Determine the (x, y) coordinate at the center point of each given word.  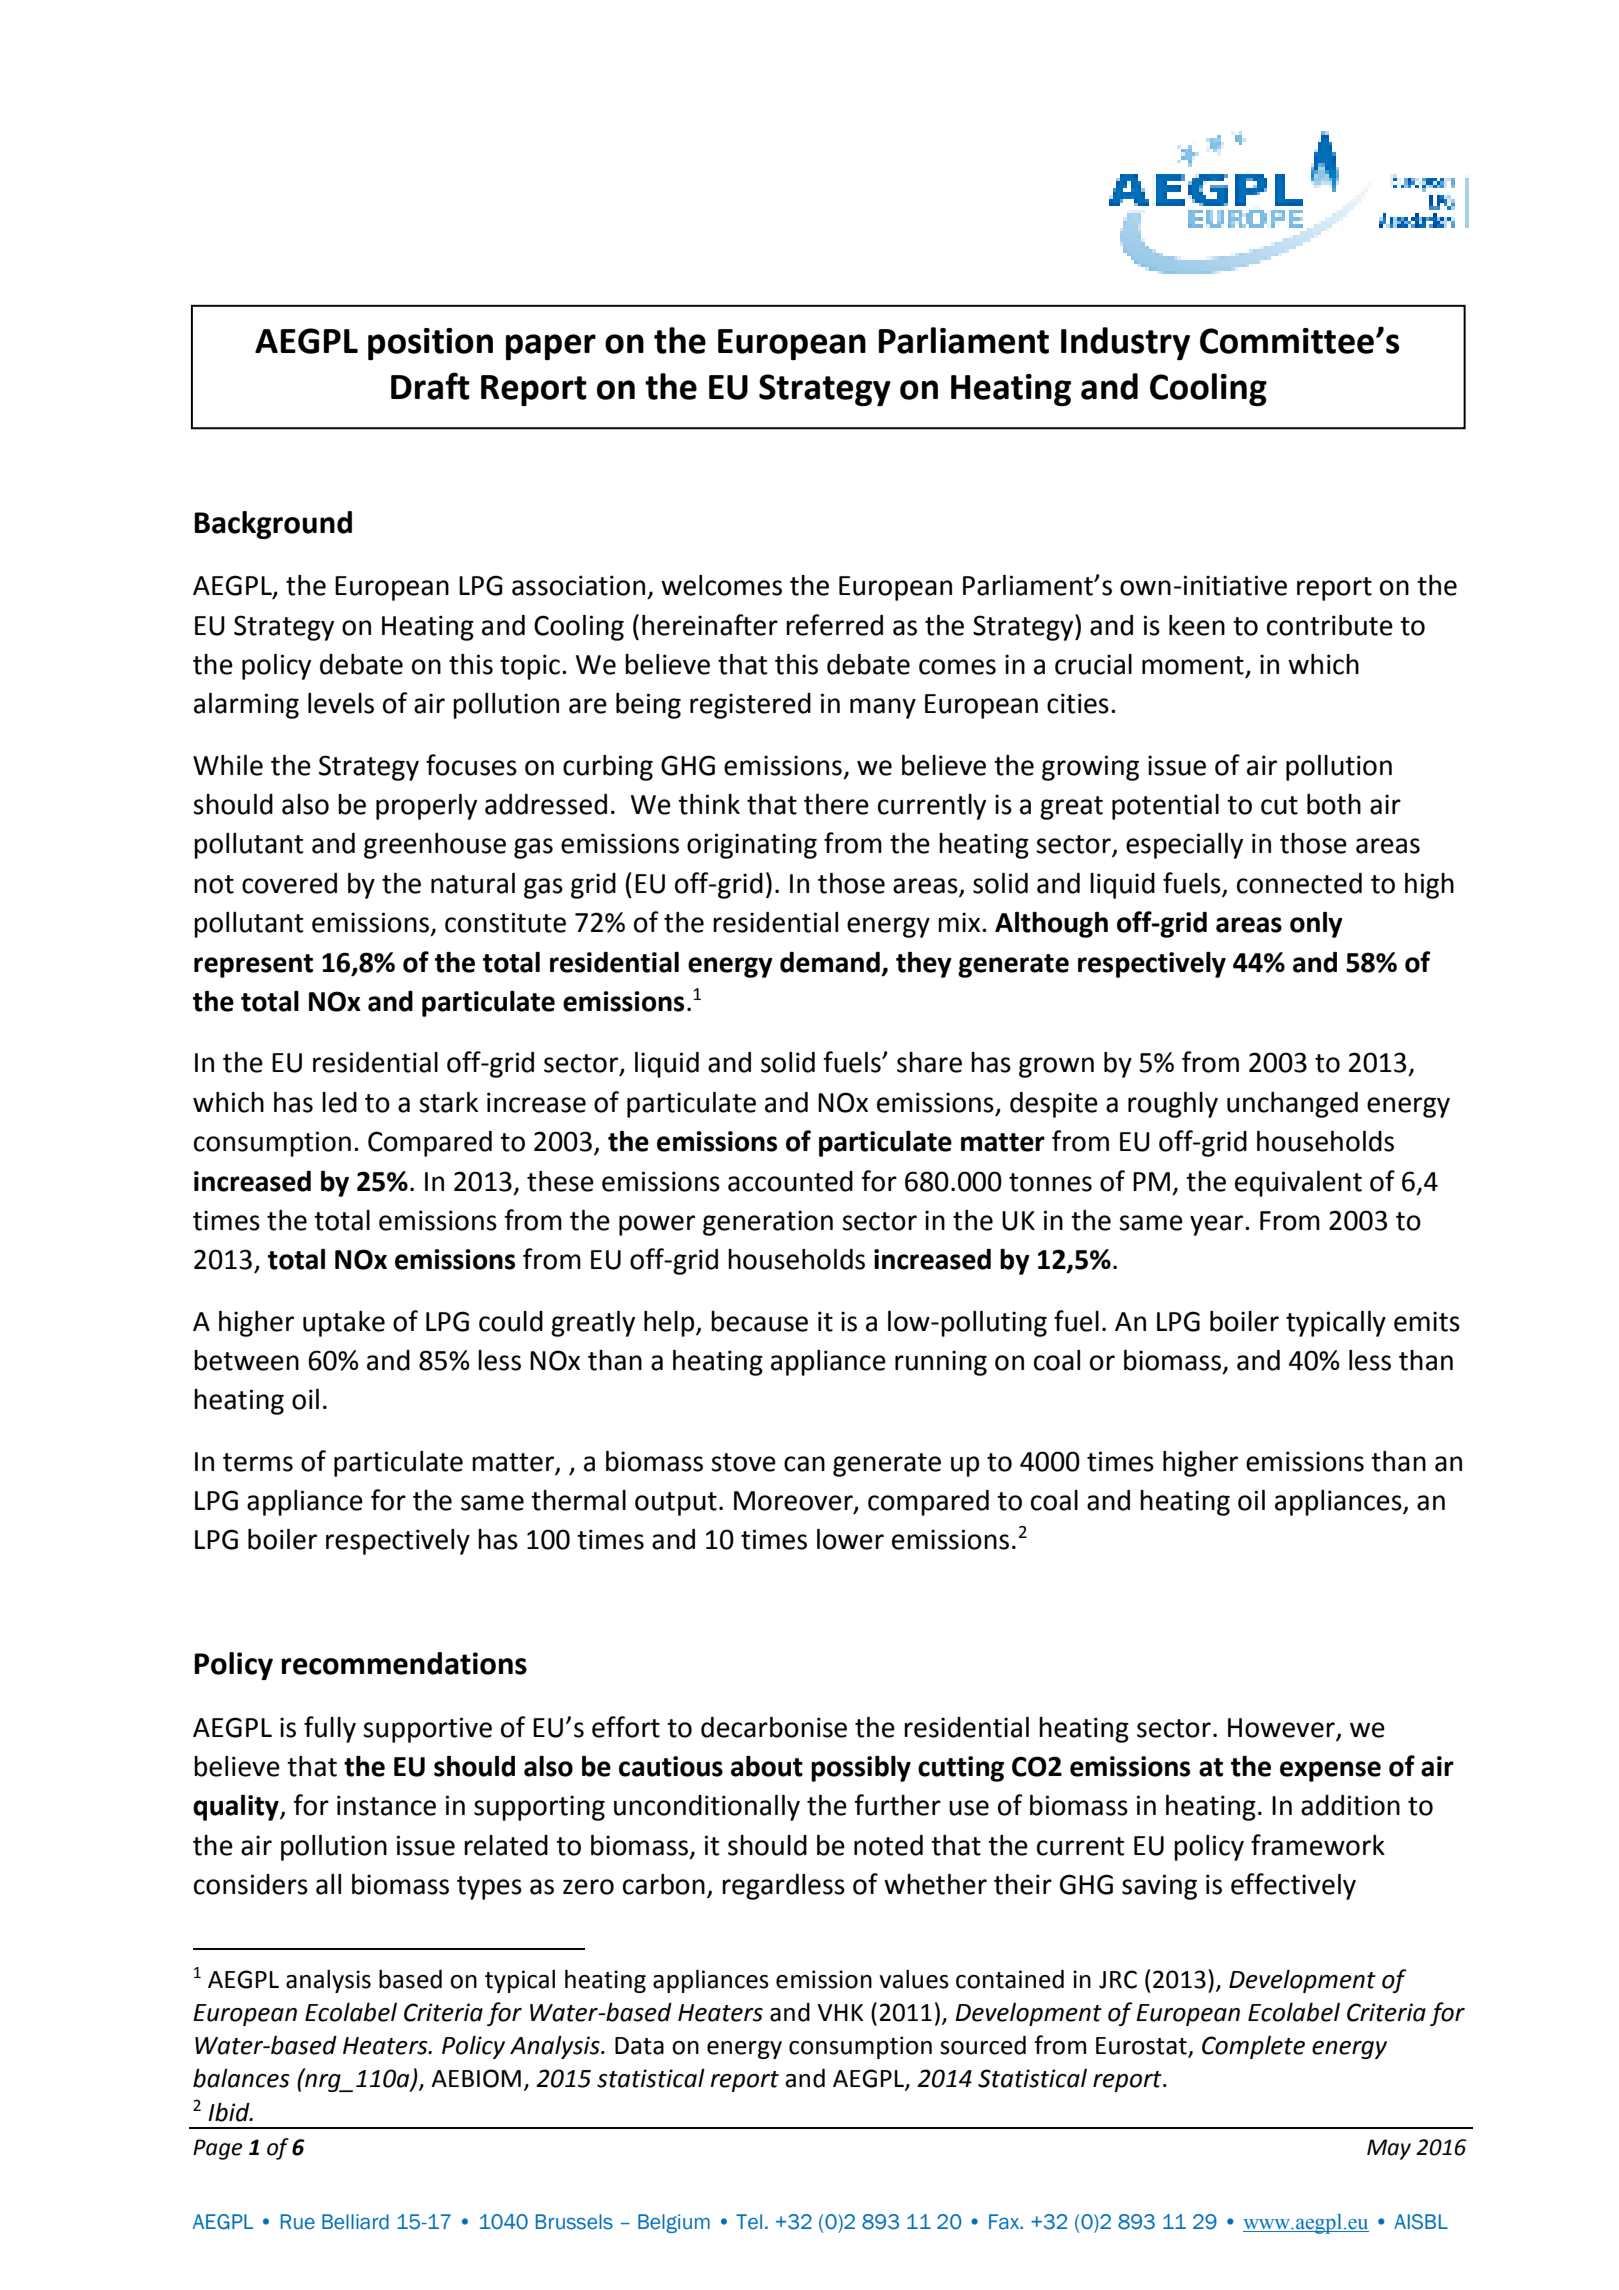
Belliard (355, 2222)
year (1218, 1225)
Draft (430, 386)
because (759, 1321)
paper (551, 347)
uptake (344, 1324)
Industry (1125, 343)
